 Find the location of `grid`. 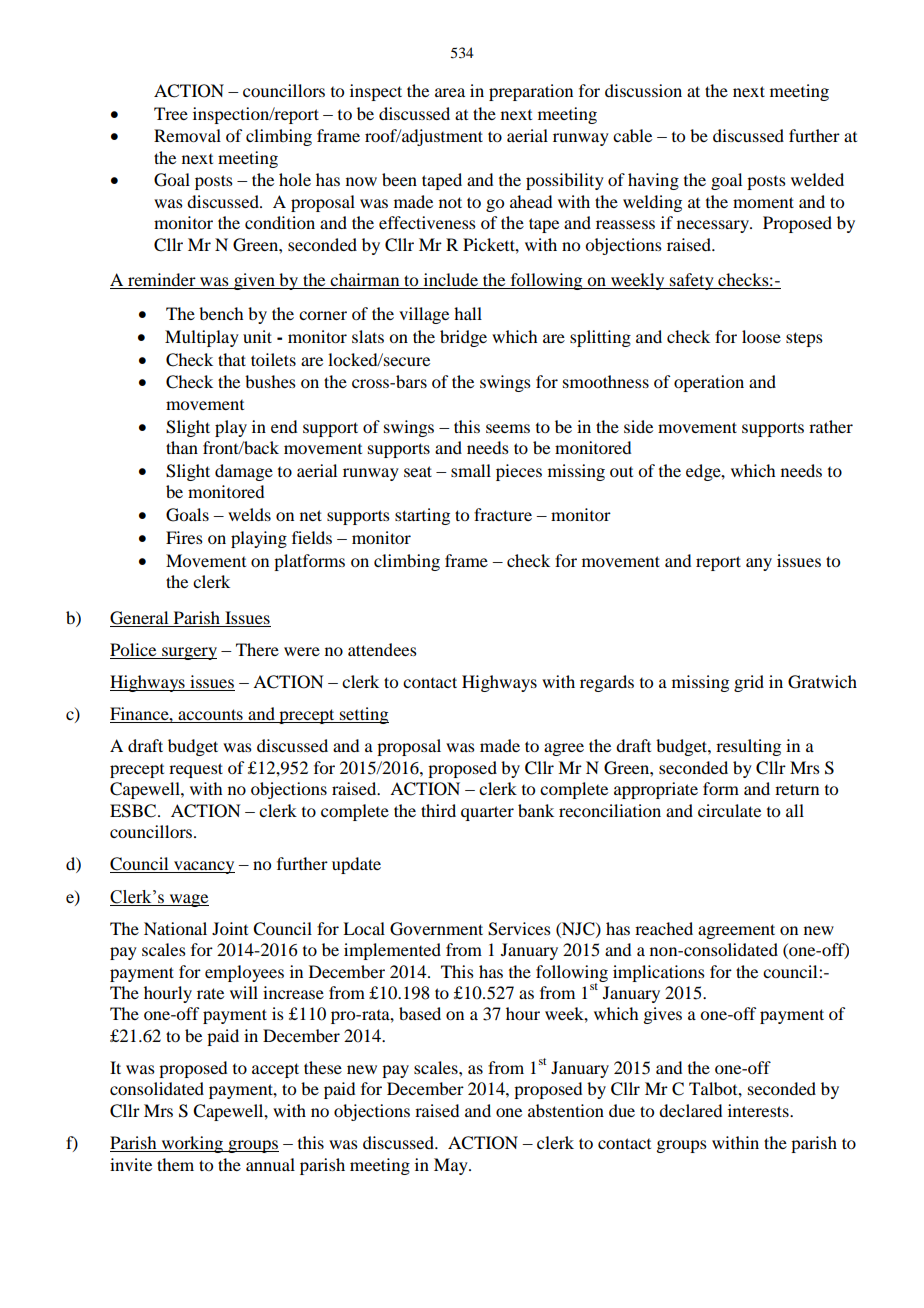

grid is located at coordinates (749, 683).
